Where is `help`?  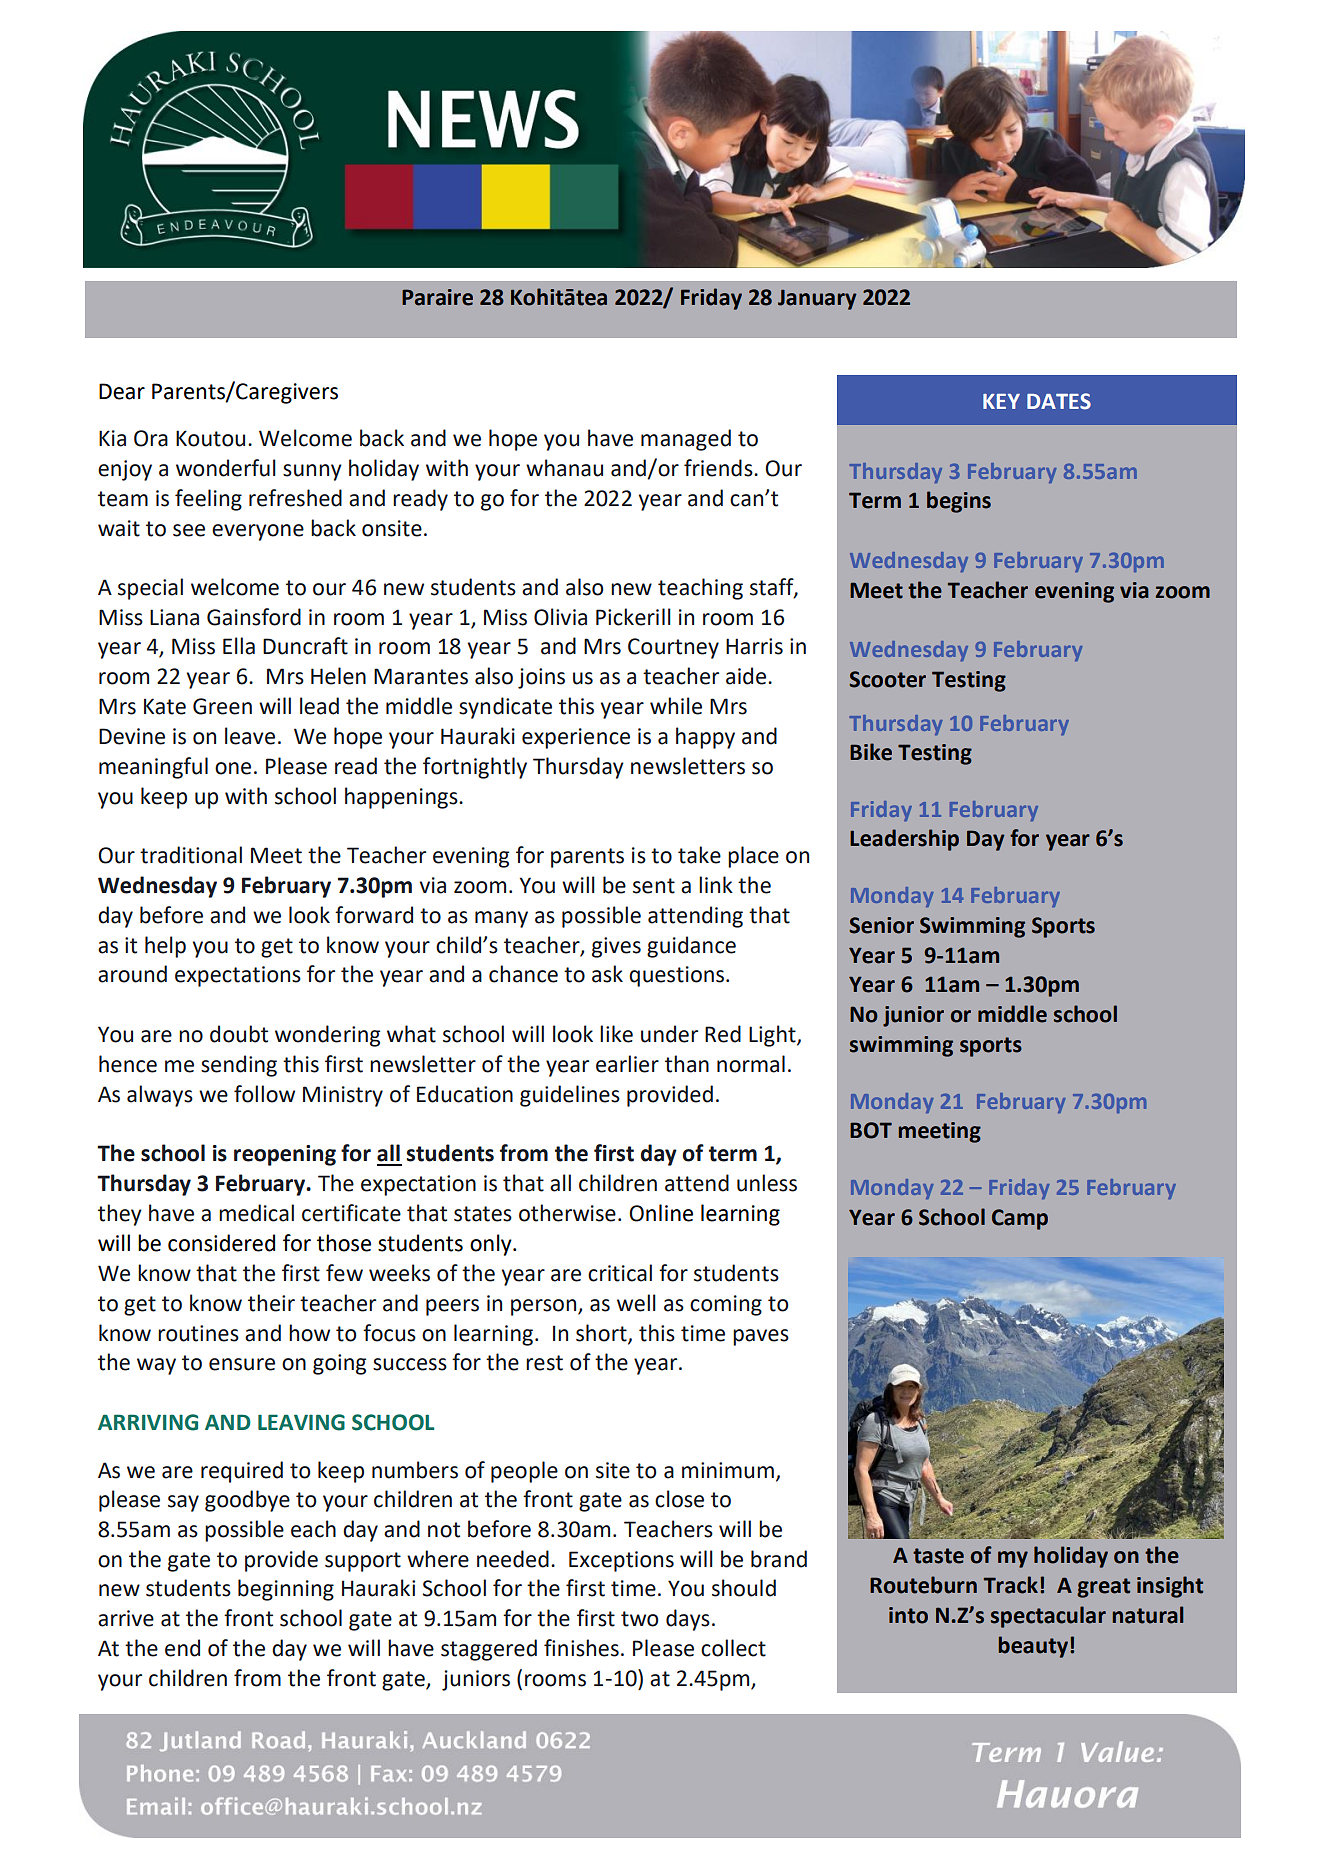 help is located at coordinates (165, 947).
